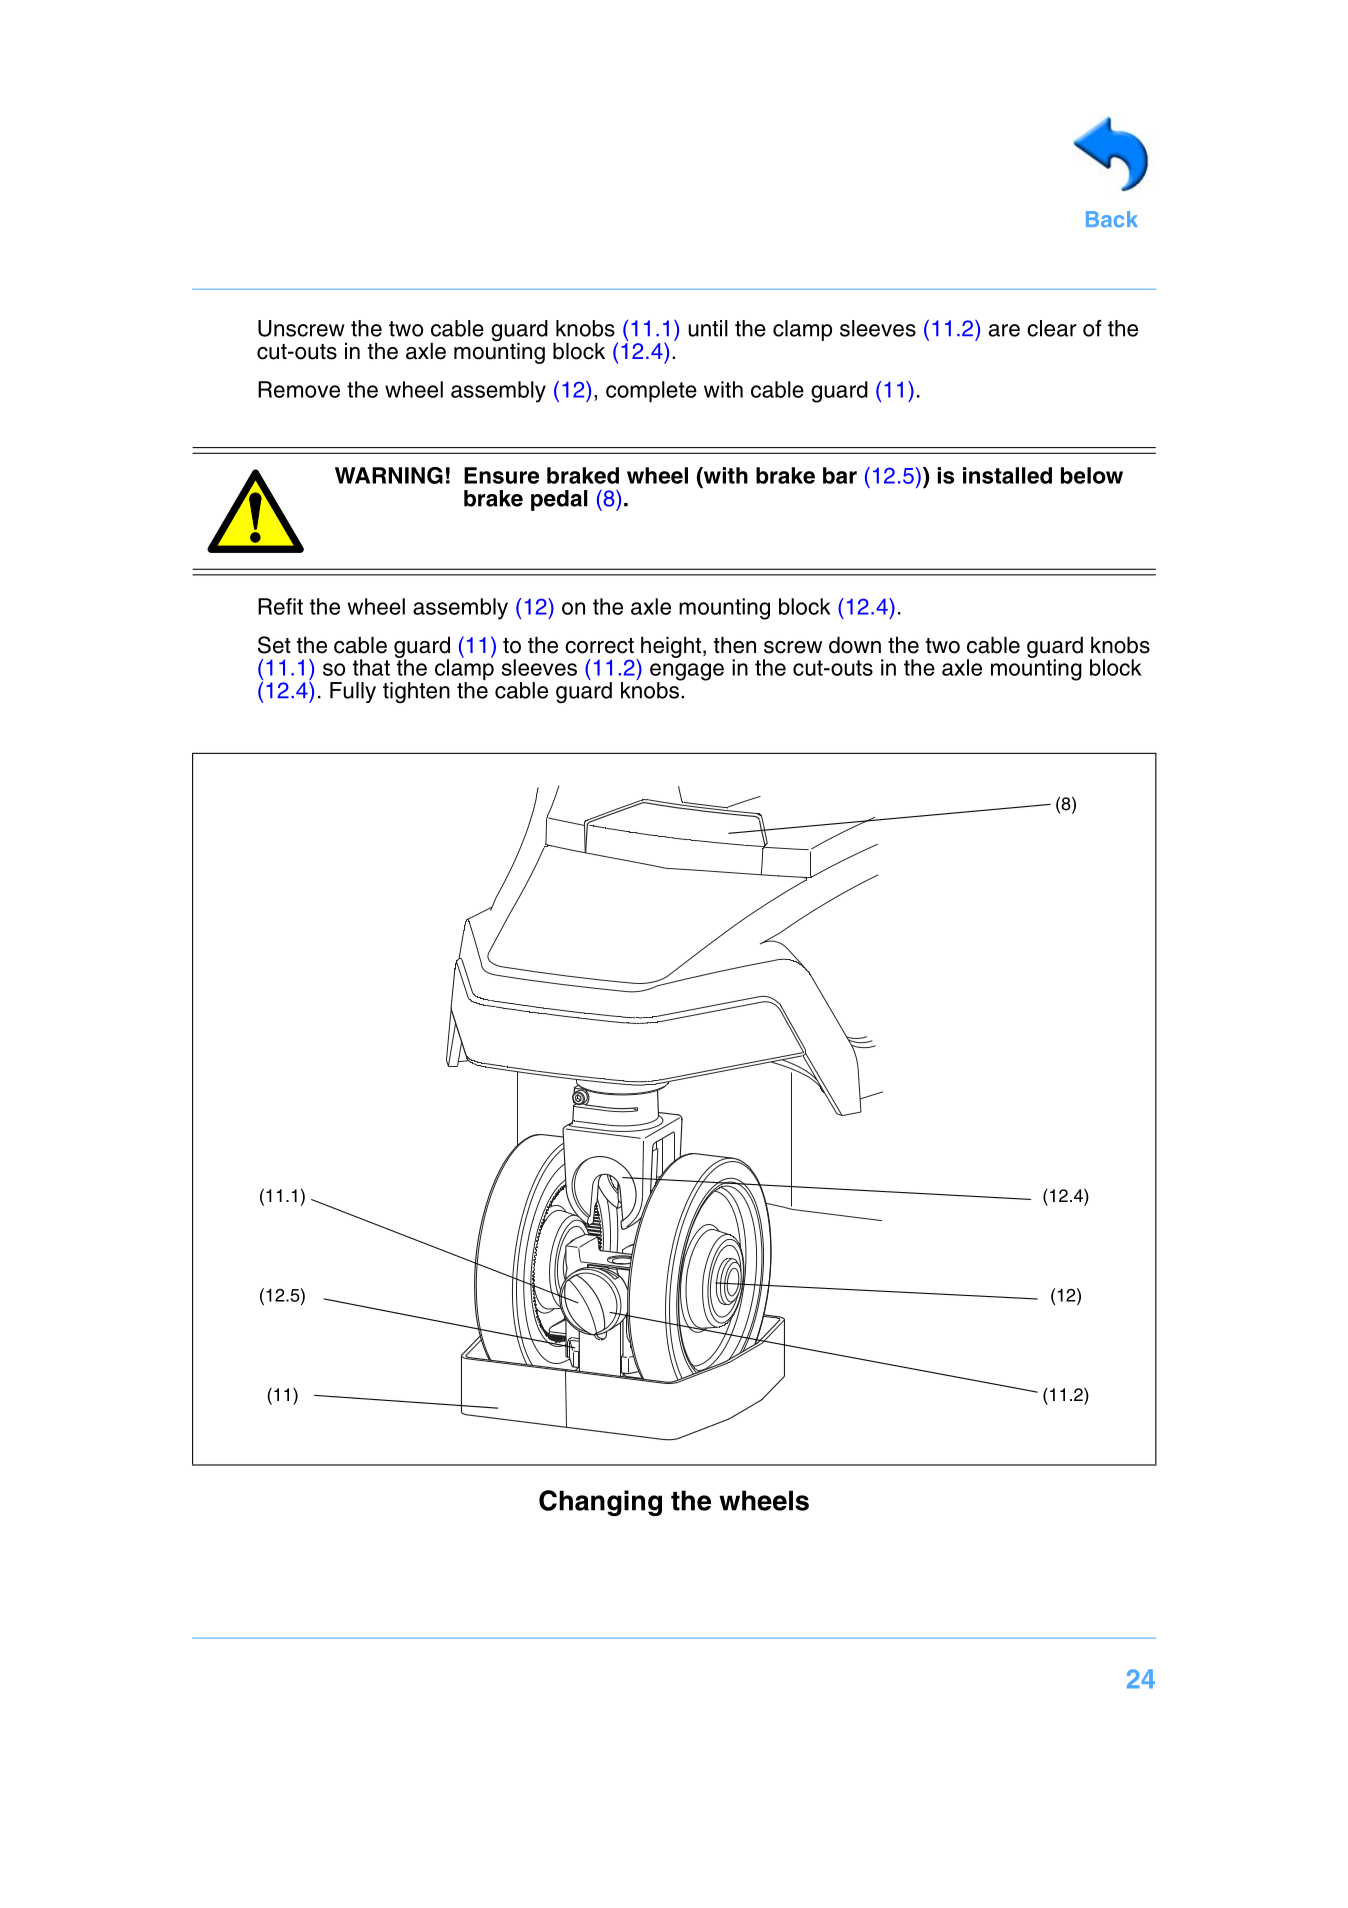 The image size is (1348, 1908). I want to click on engage, so click(687, 673).
